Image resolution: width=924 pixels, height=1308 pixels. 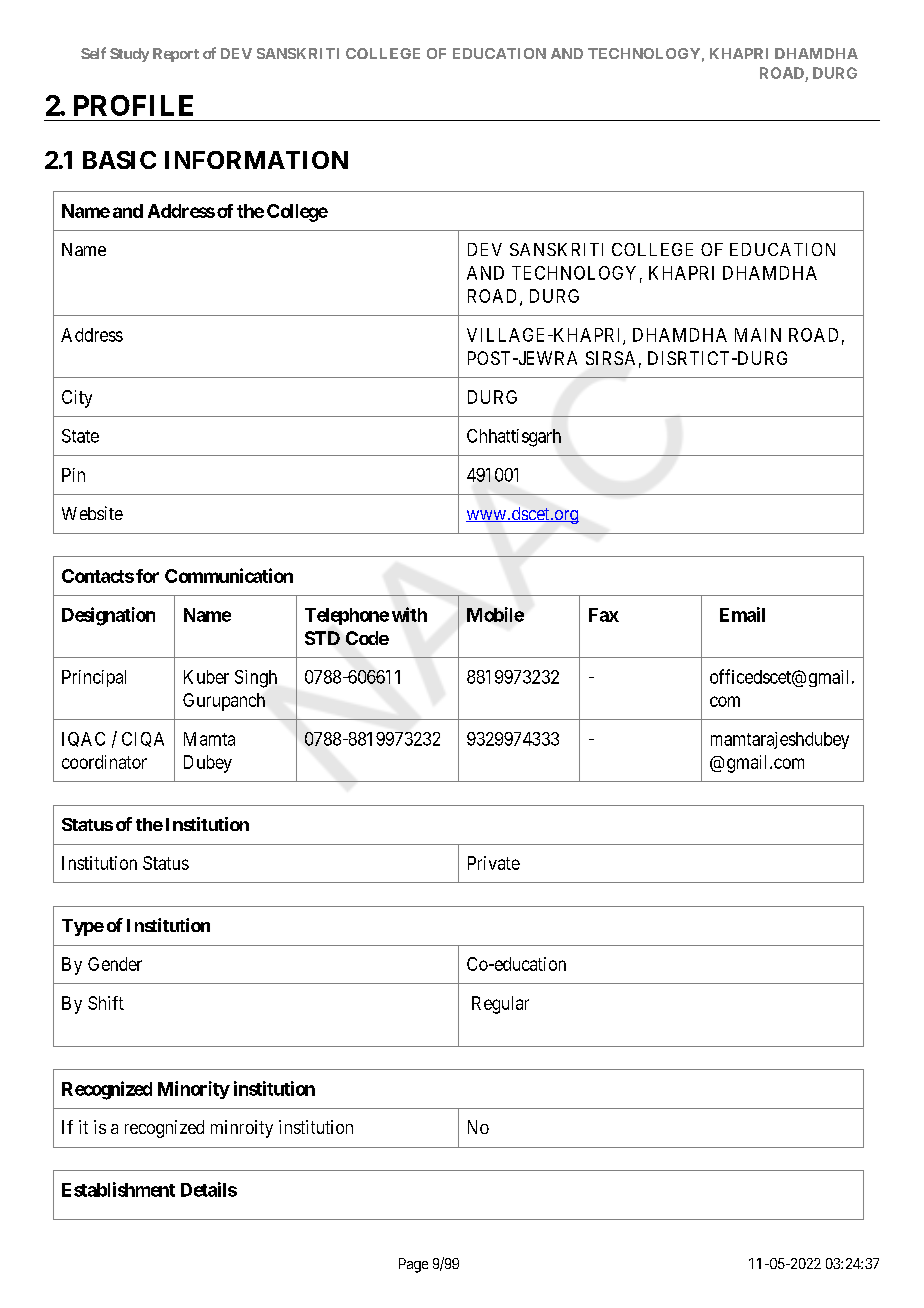 What do you see at coordinates (256, 160) in the screenshot?
I see `INFORMATION` at bounding box center [256, 160].
